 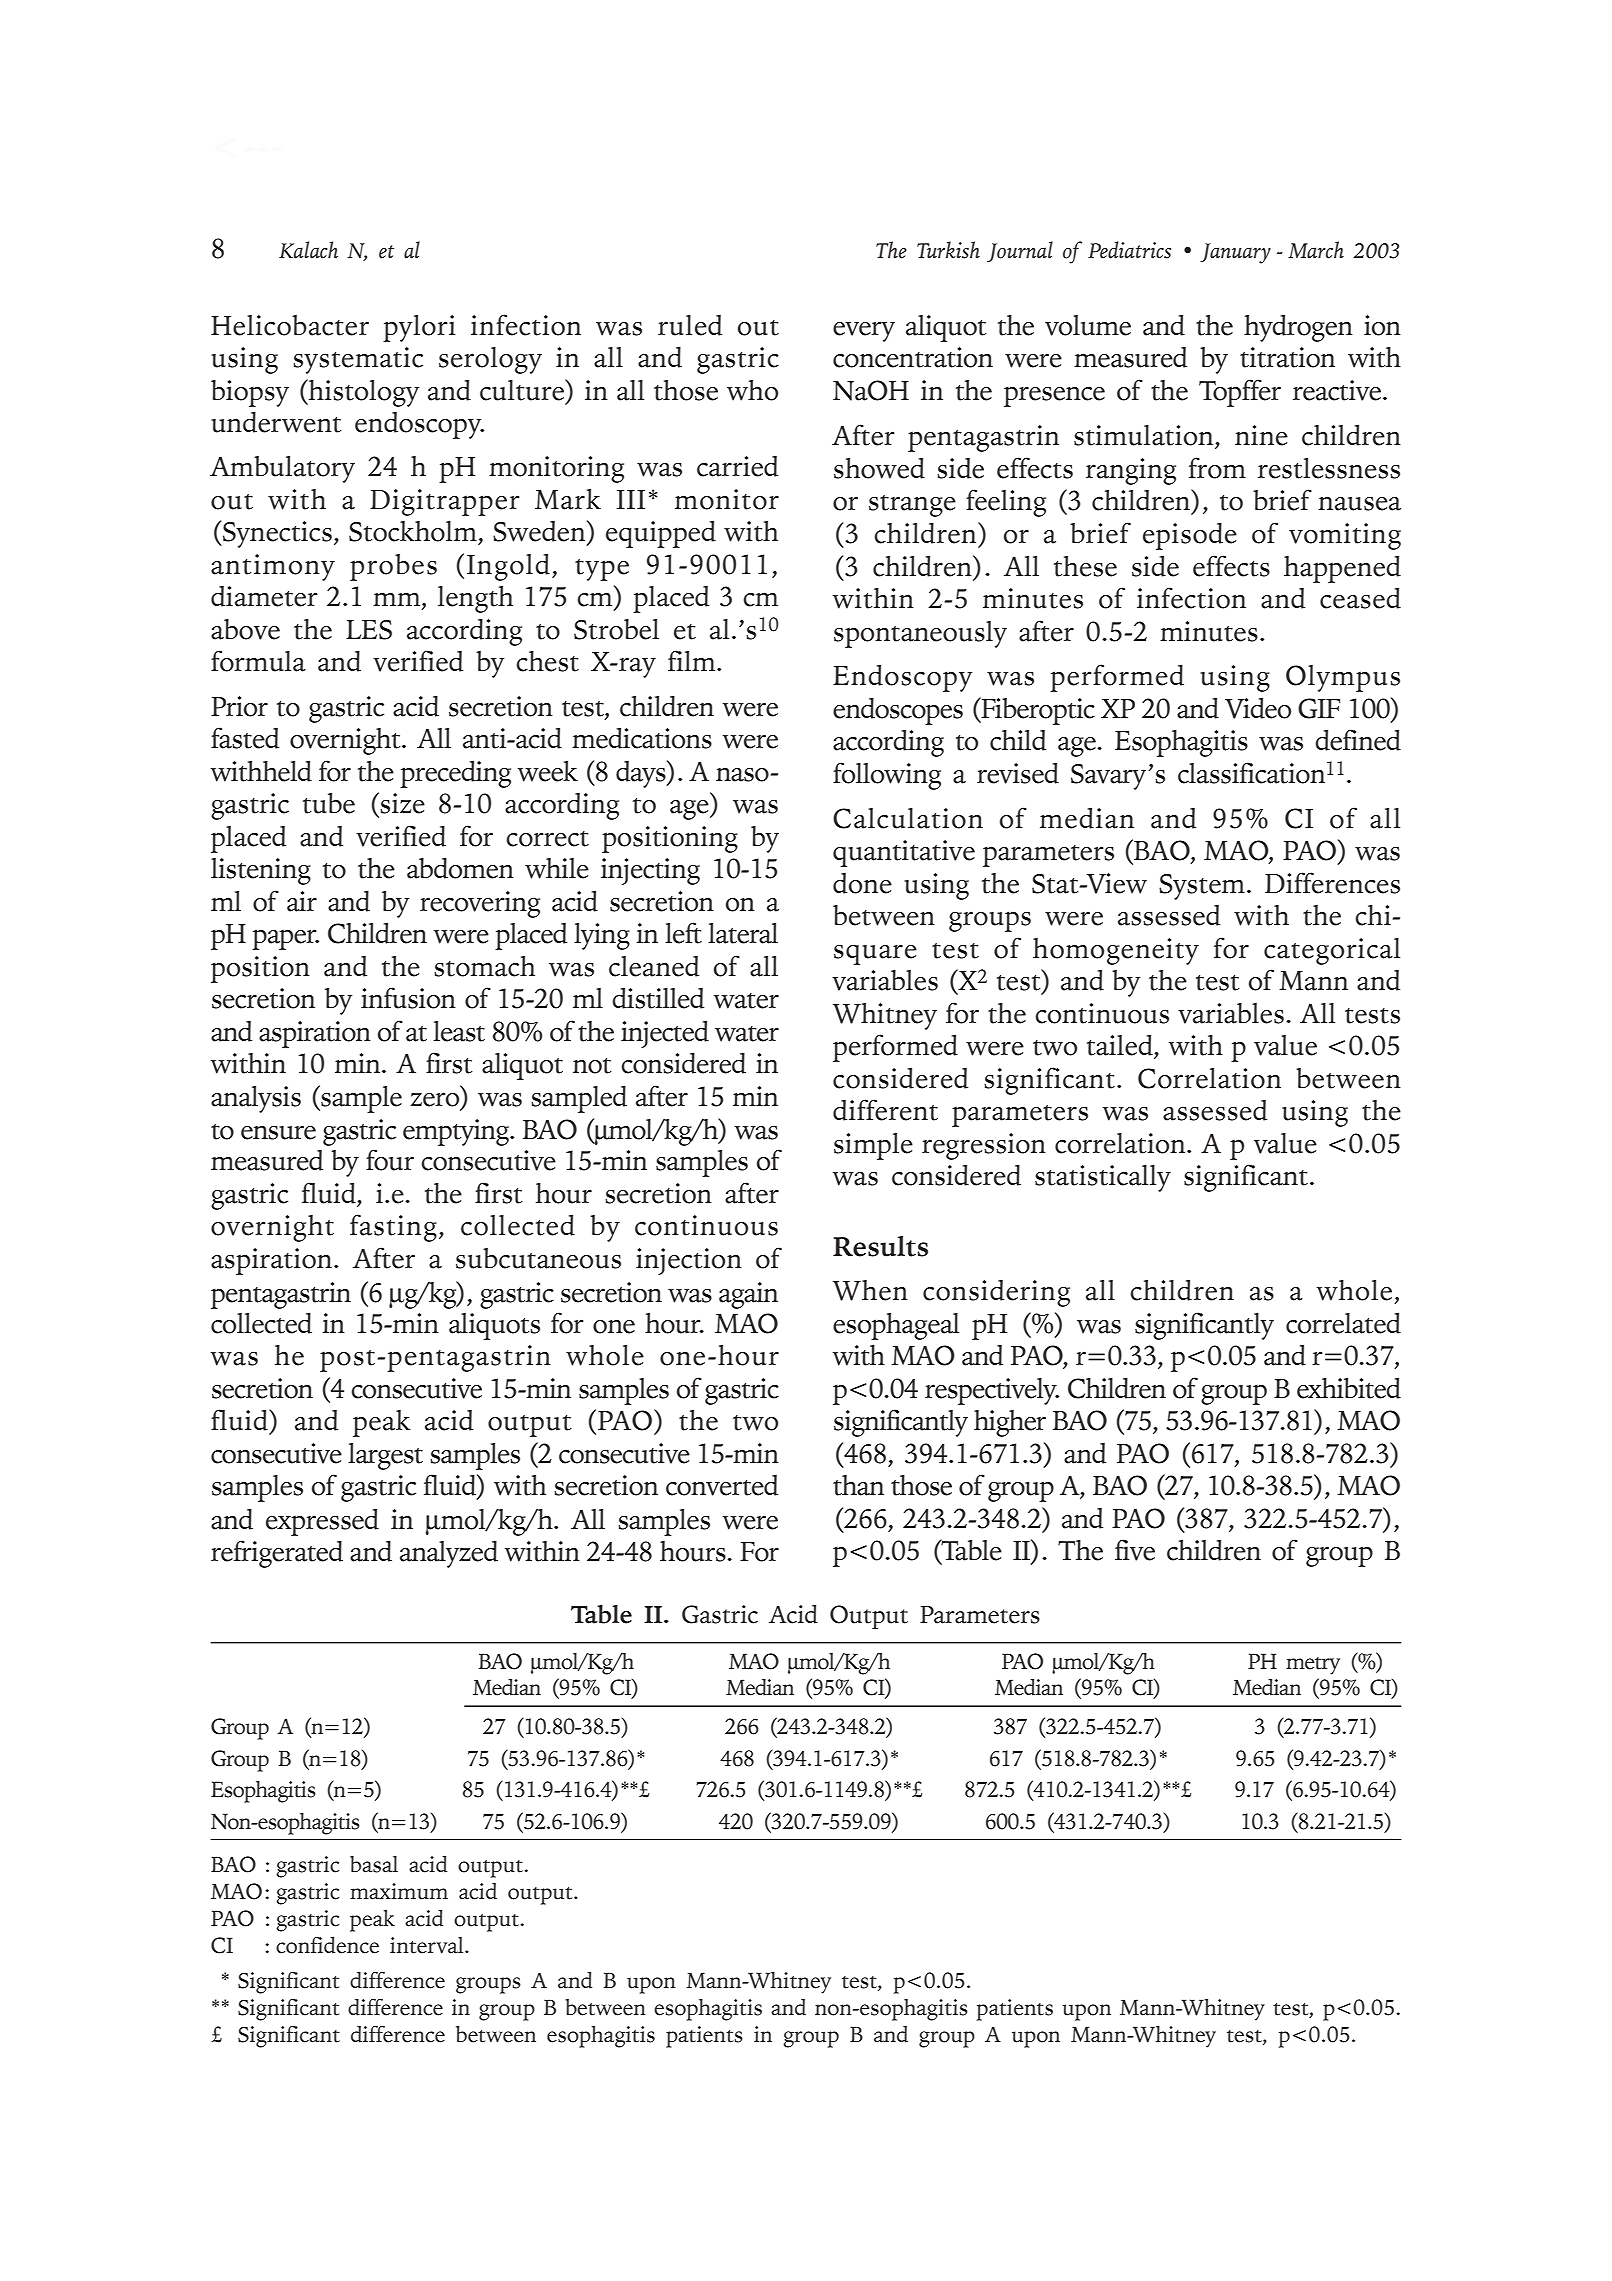 What do you see at coordinates (1135, 1550) in the screenshot?
I see `five` at bounding box center [1135, 1550].
